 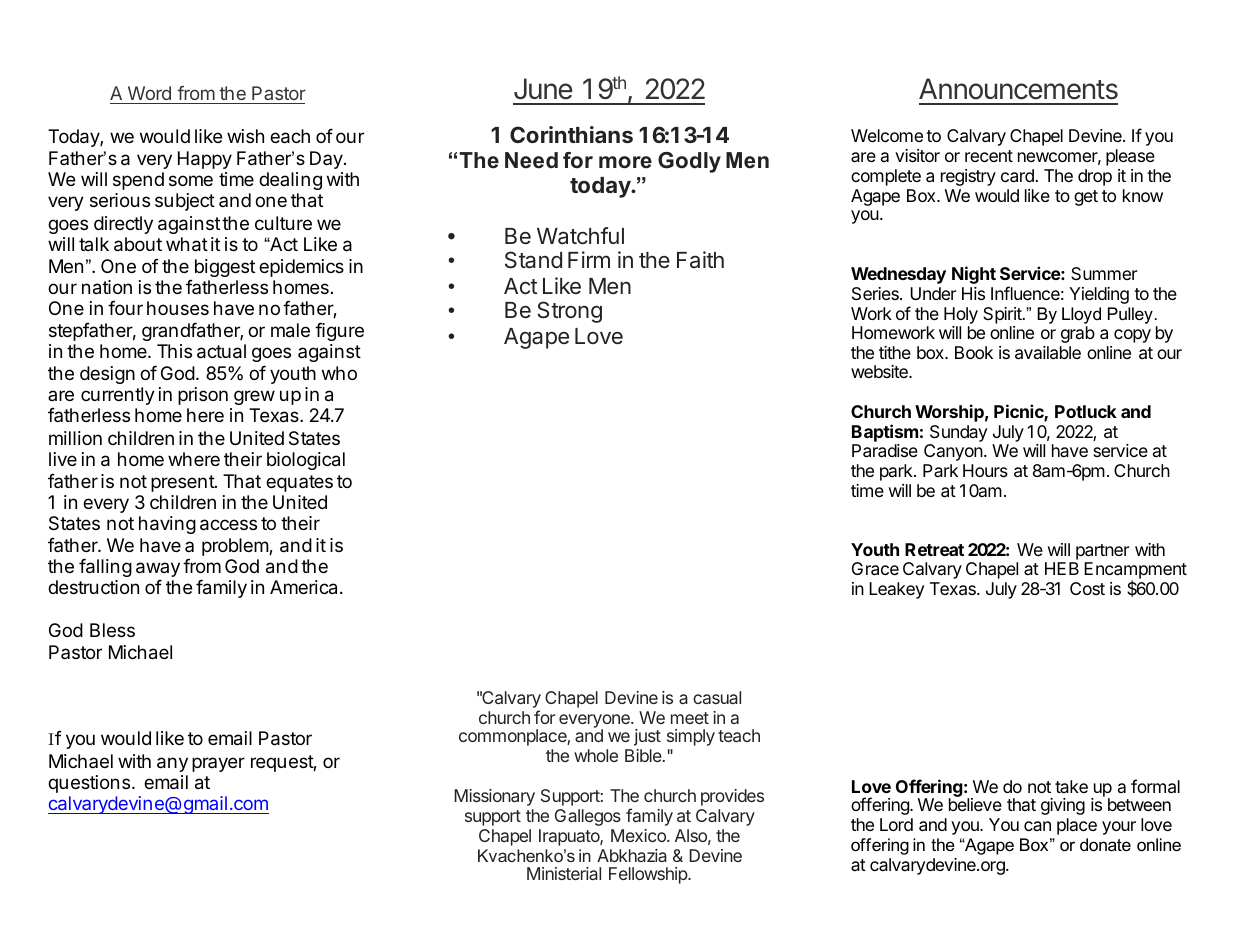 What do you see at coordinates (571, 134) in the image?
I see `Corinthians` at bounding box center [571, 134].
